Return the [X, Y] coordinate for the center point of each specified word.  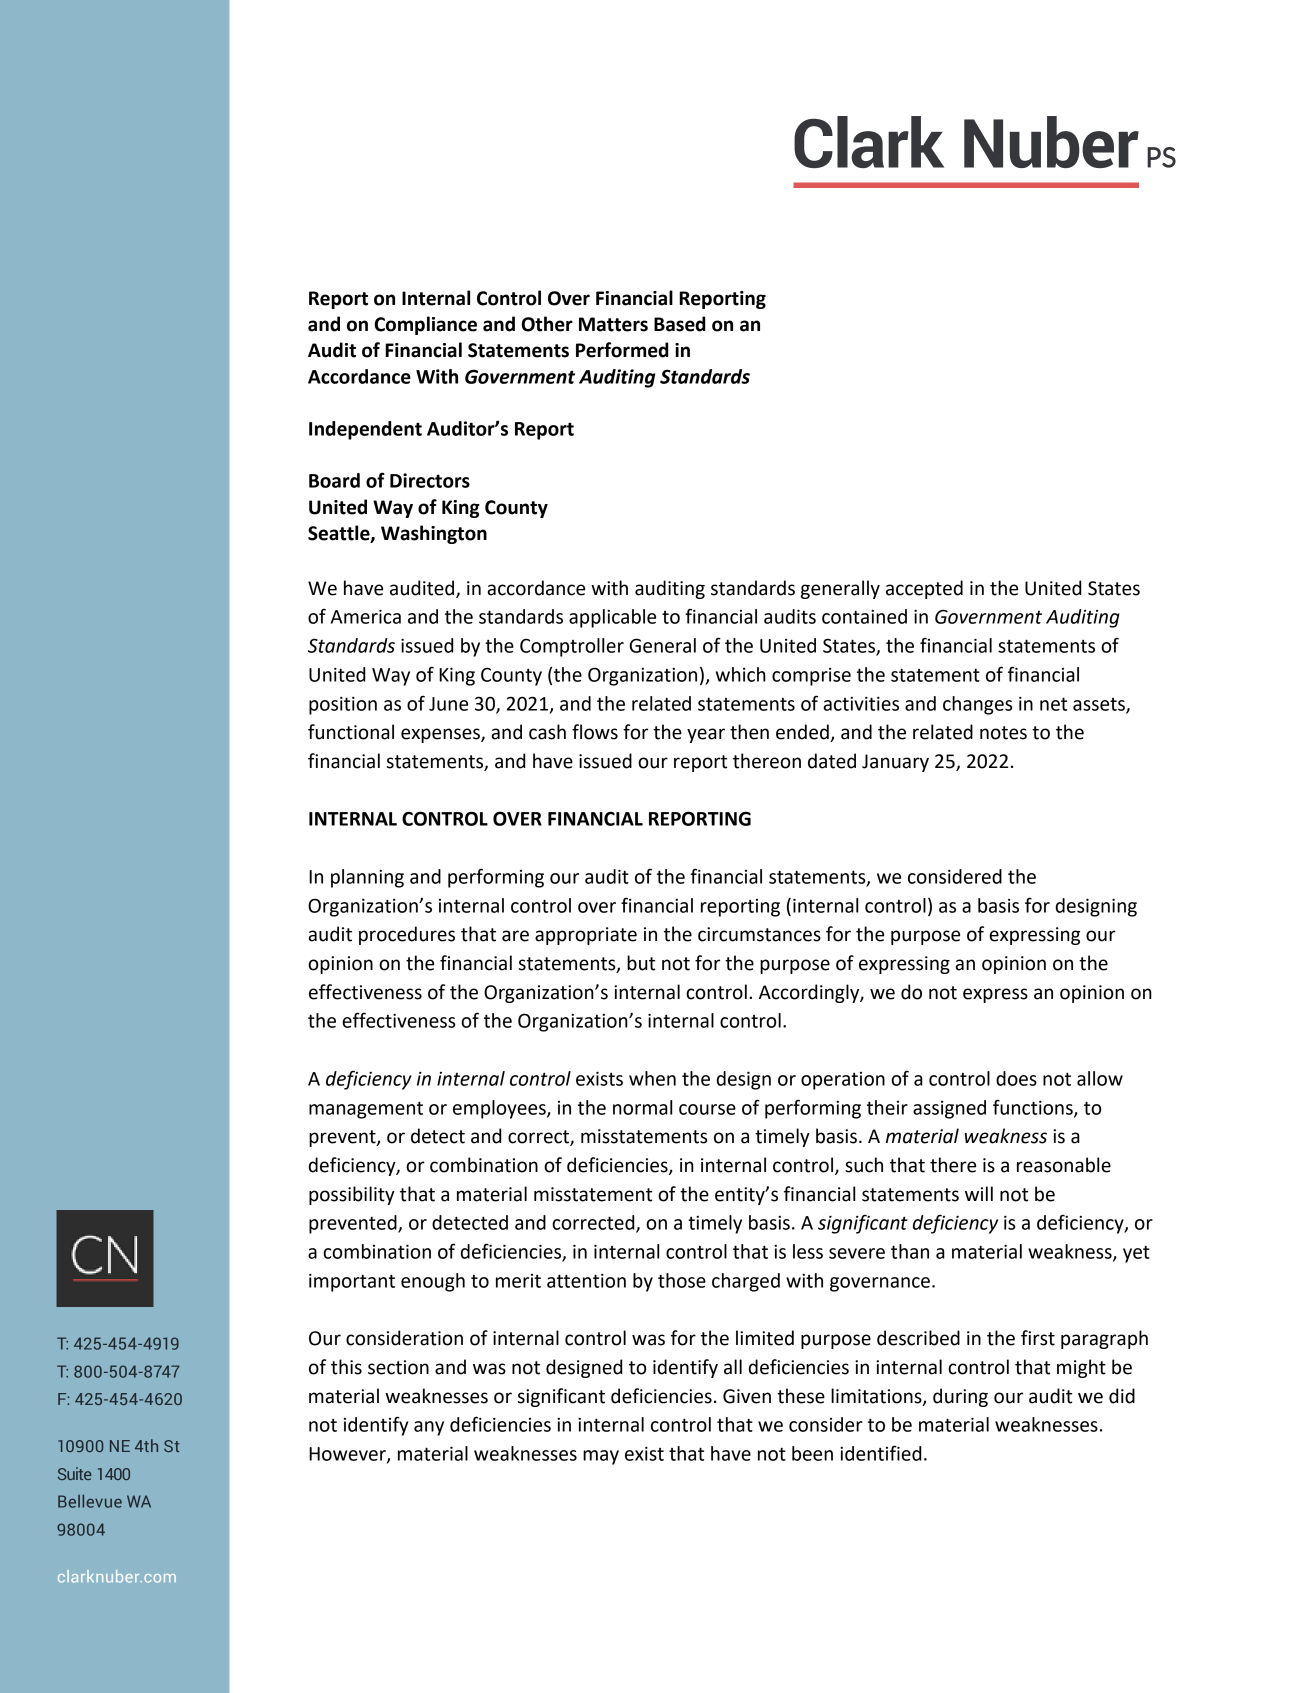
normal [642, 1107]
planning [367, 878]
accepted [924, 589]
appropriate [586, 936]
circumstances [759, 934]
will [979, 1193]
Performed [622, 350]
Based [679, 324]
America [366, 616]
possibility [352, 1195]
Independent [365, 430]
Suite [75, 1473]
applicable [612, 618]
